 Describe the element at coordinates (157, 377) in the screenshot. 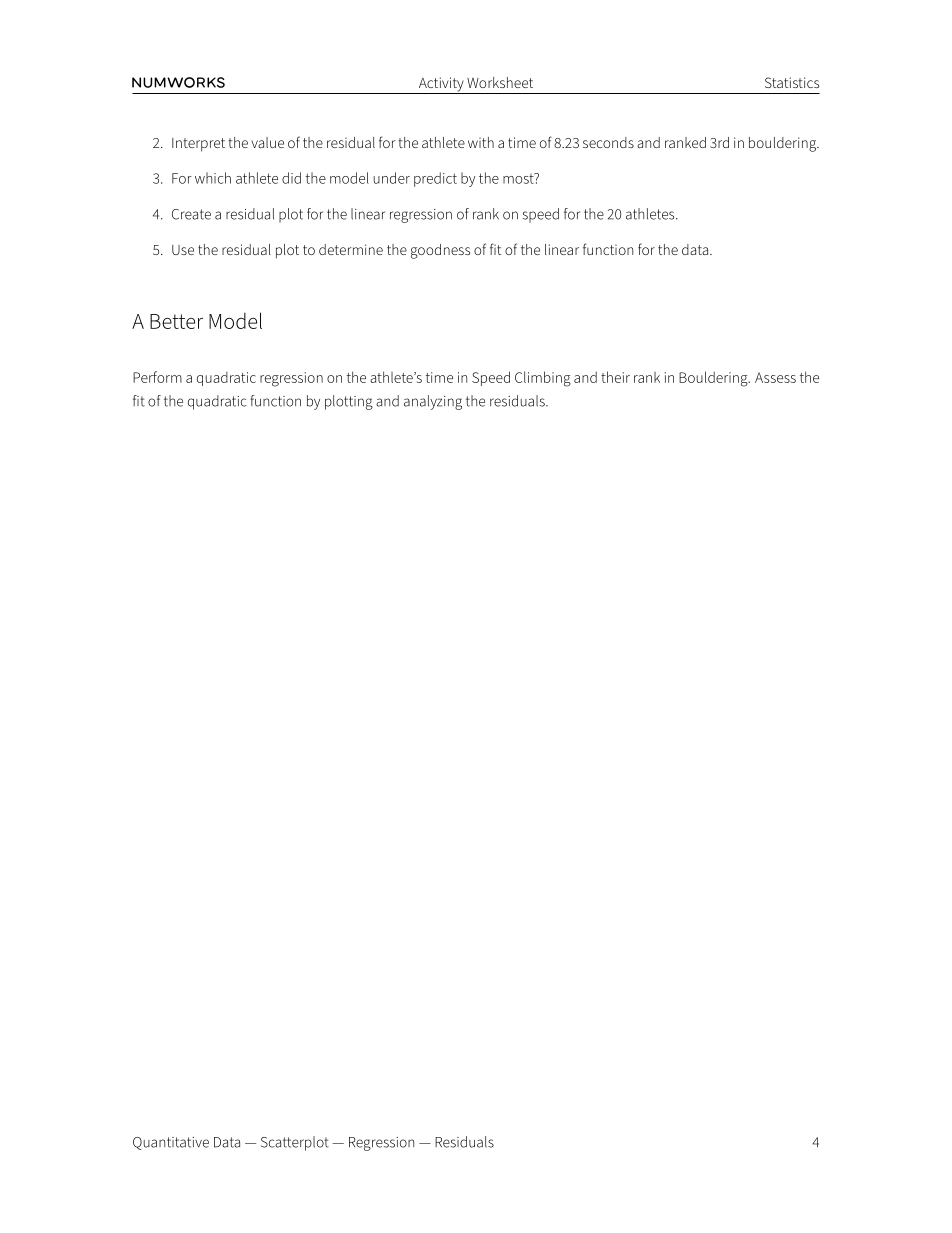

I see `Perform` at that location.
